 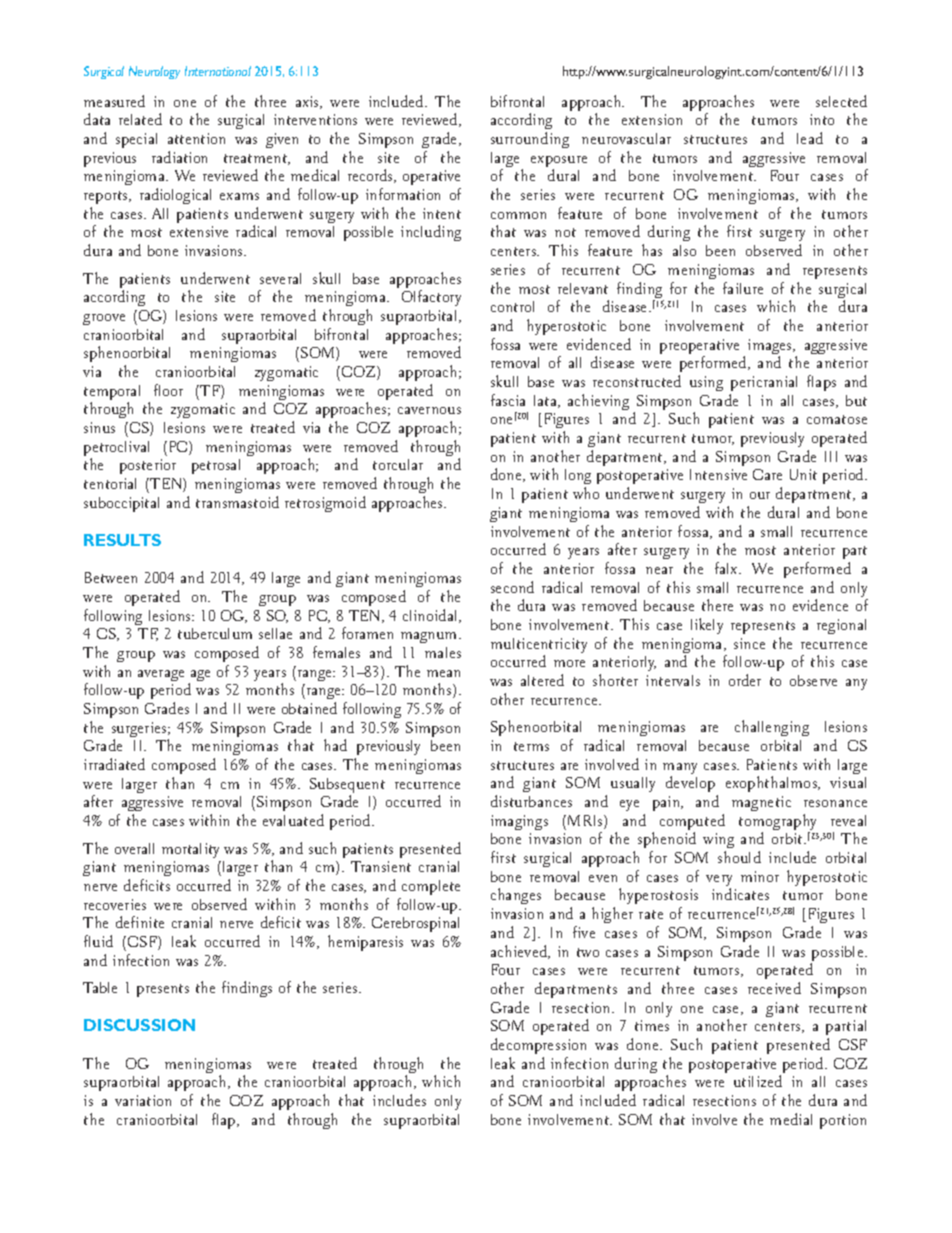 What do you see at coordinates (538, 1046) in the screenshot?
I see `decompression` at bounding box center [538, 1046].
